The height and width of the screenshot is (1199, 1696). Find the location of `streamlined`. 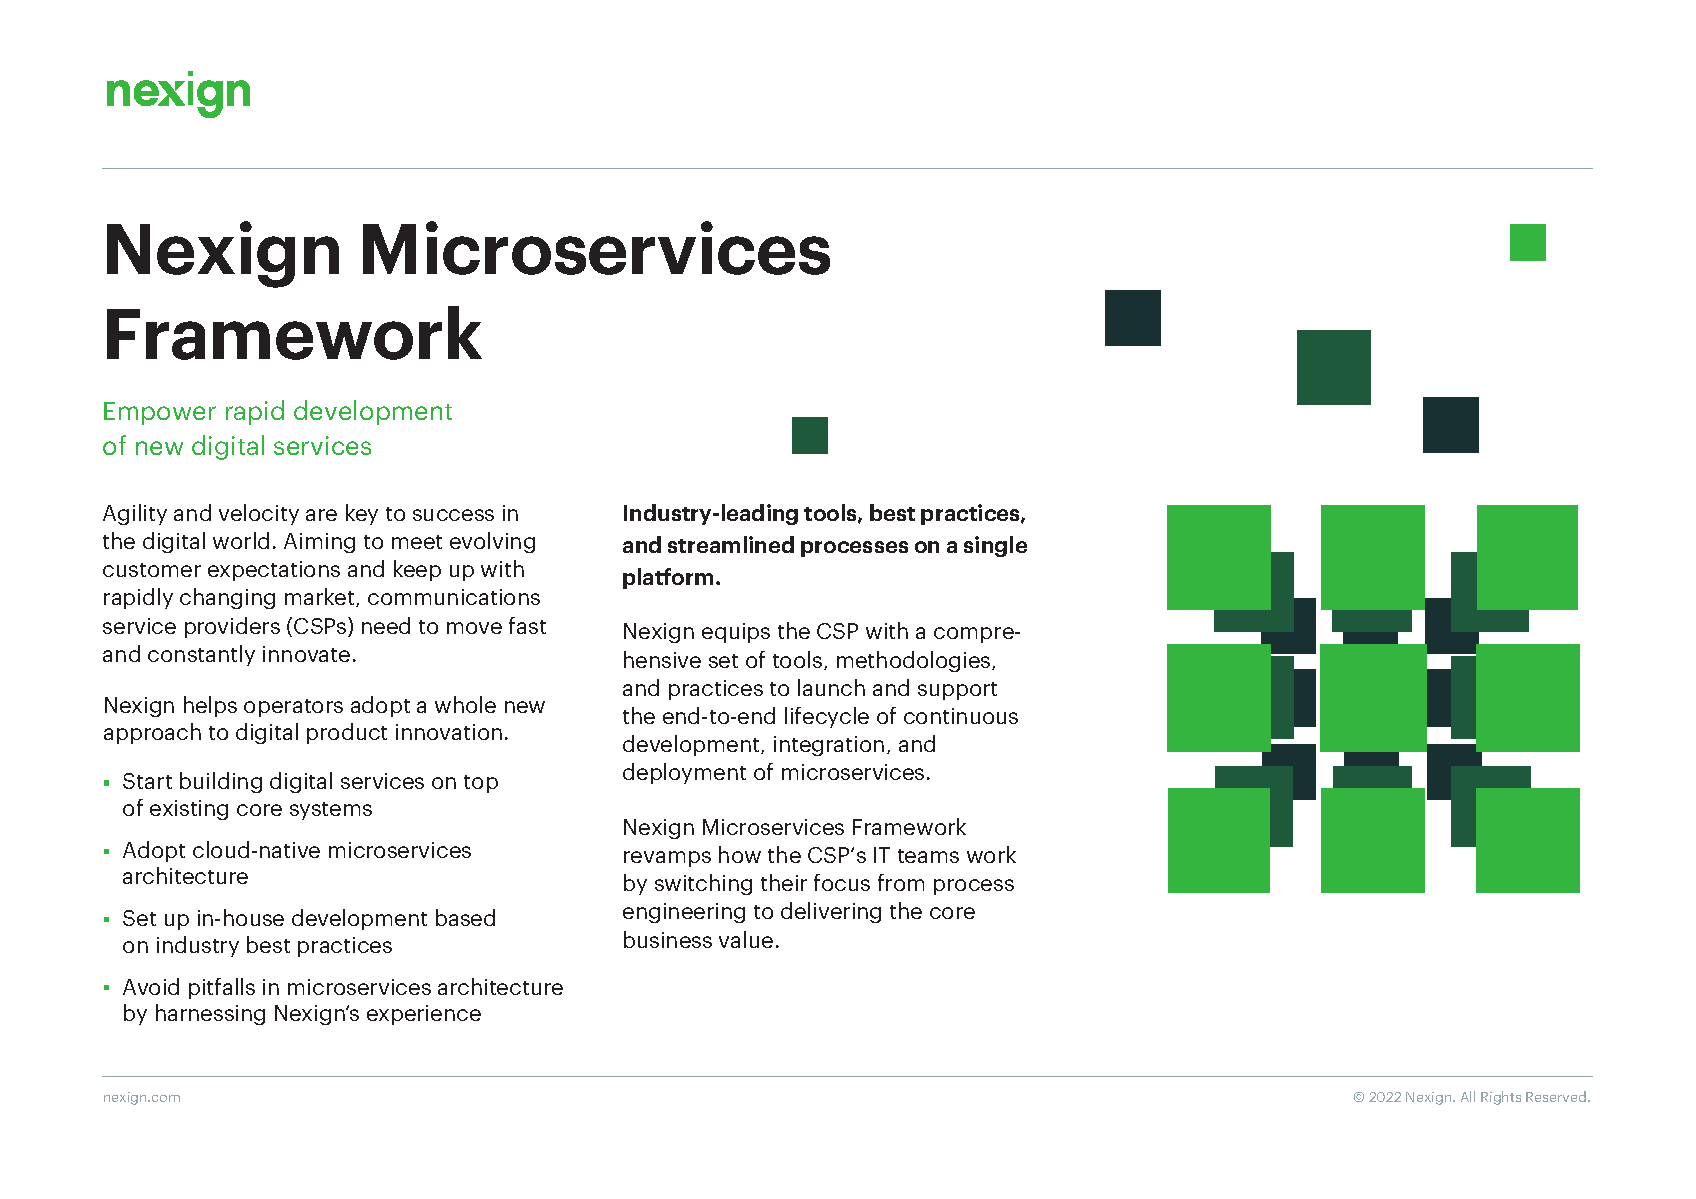

streamlined is located at coordinates (731, 544).
